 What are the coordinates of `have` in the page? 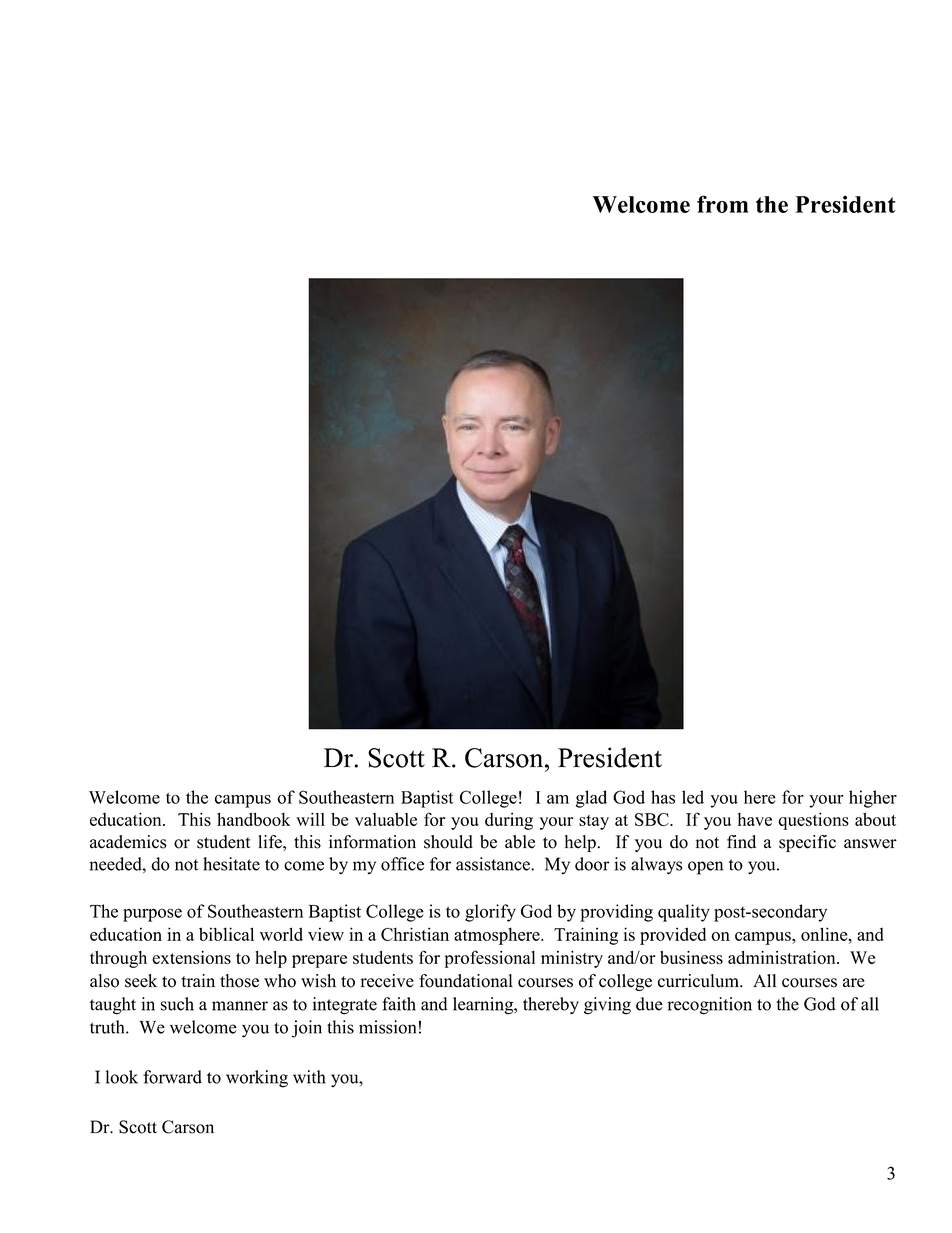 It's located at (755, 819).
